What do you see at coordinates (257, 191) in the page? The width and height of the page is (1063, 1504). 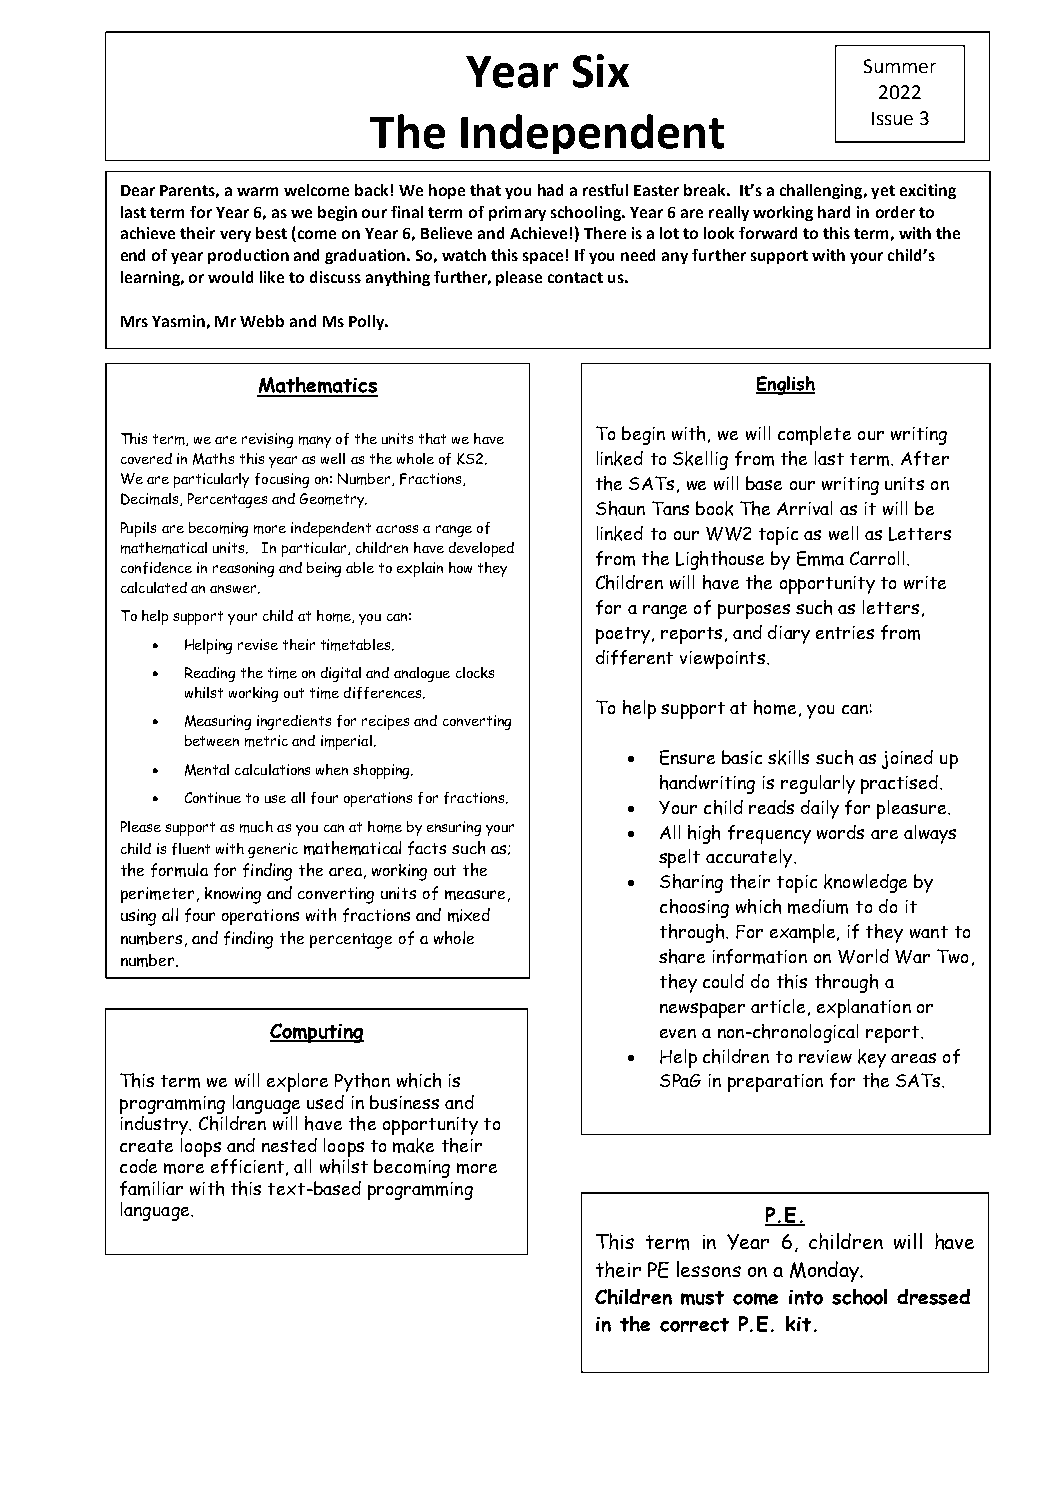 I see `warm` at bounding box center [257, 191].
